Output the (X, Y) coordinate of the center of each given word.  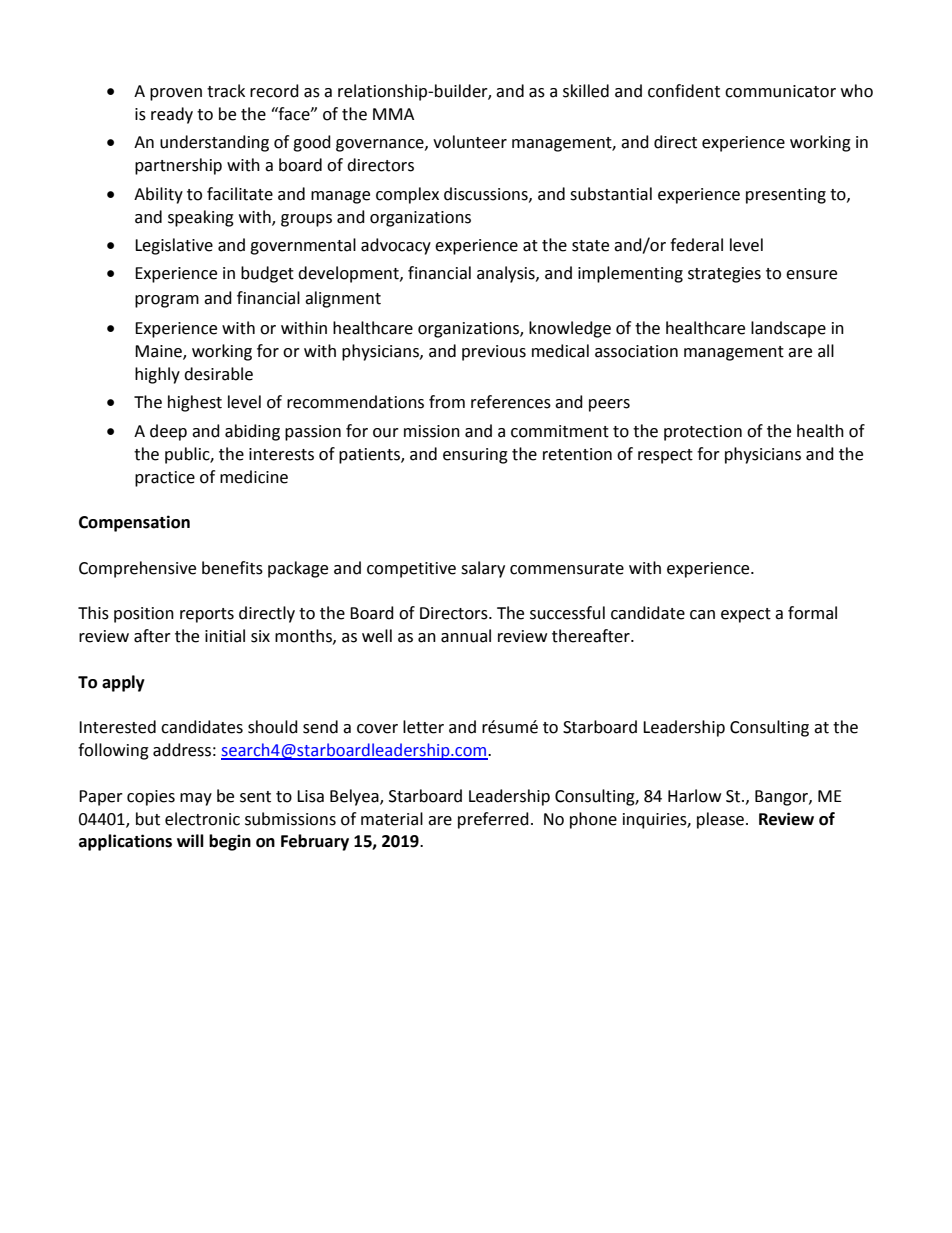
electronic (202, 819)
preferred (493, 820)
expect (746, 615)
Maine (159, 352)
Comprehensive (137, 569)
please (722, 820)
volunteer (470, 142)
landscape (788, 329)
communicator (780, 91)
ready (172, 115)
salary (483, 569)
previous (494, 353)
